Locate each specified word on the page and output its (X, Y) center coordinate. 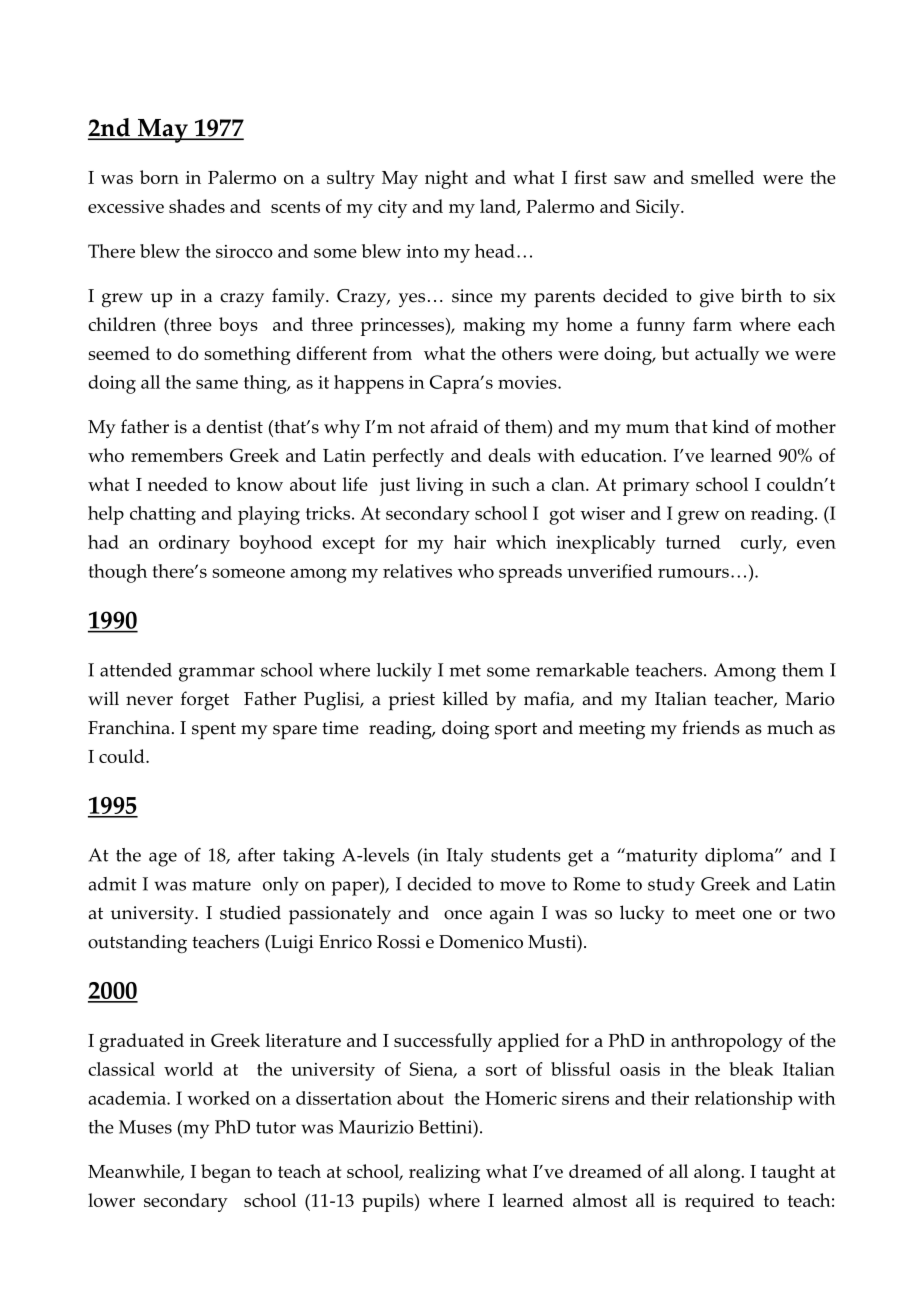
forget (205, 701)
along (718, 1173)
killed (465, 698)
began (226, 1173)
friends (711, 727)
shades (197, 206)
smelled (722, 177)
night (446, 179)
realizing (444, 1173)
